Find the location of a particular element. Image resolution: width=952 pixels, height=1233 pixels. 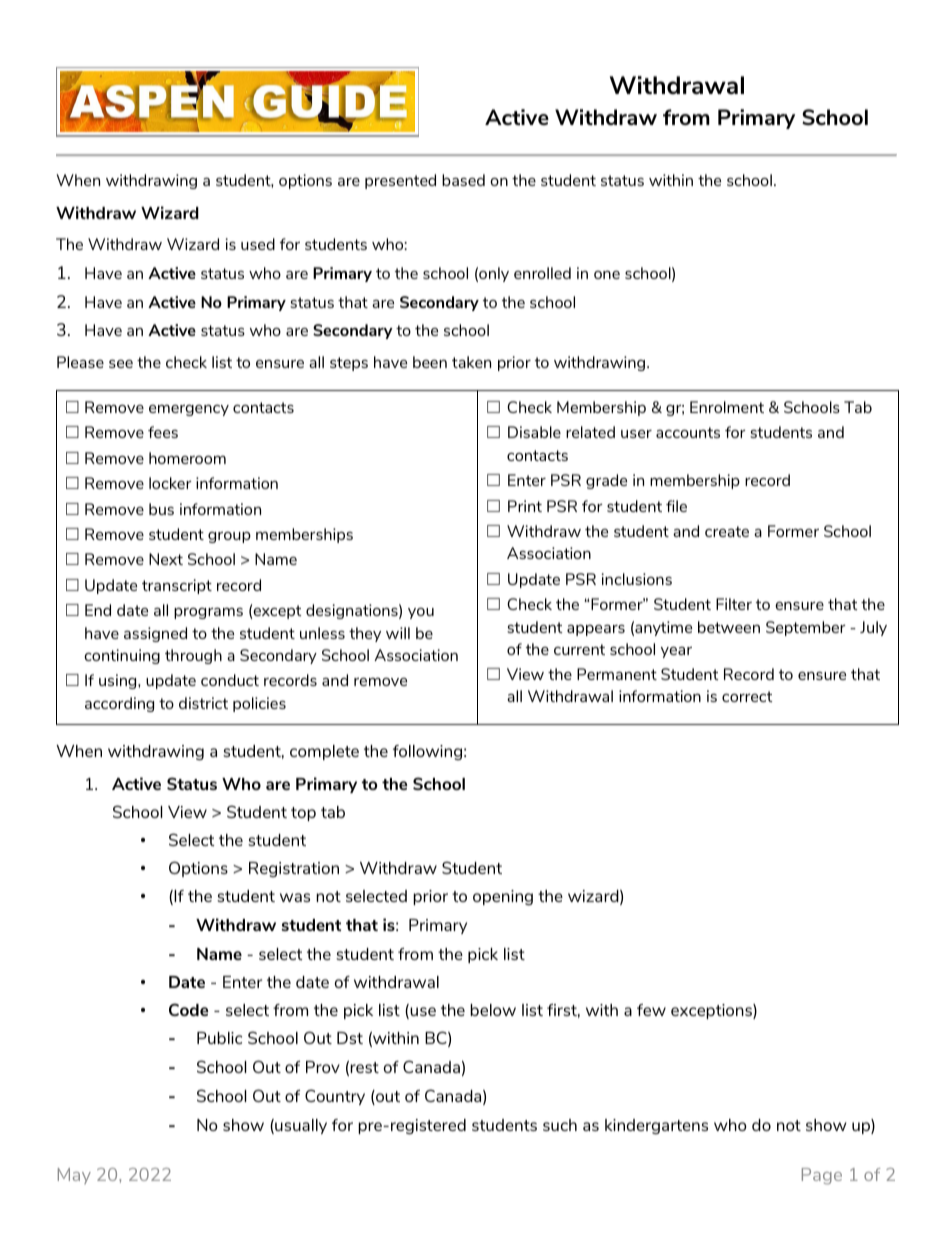

used is located at coordinates (258, 244).
